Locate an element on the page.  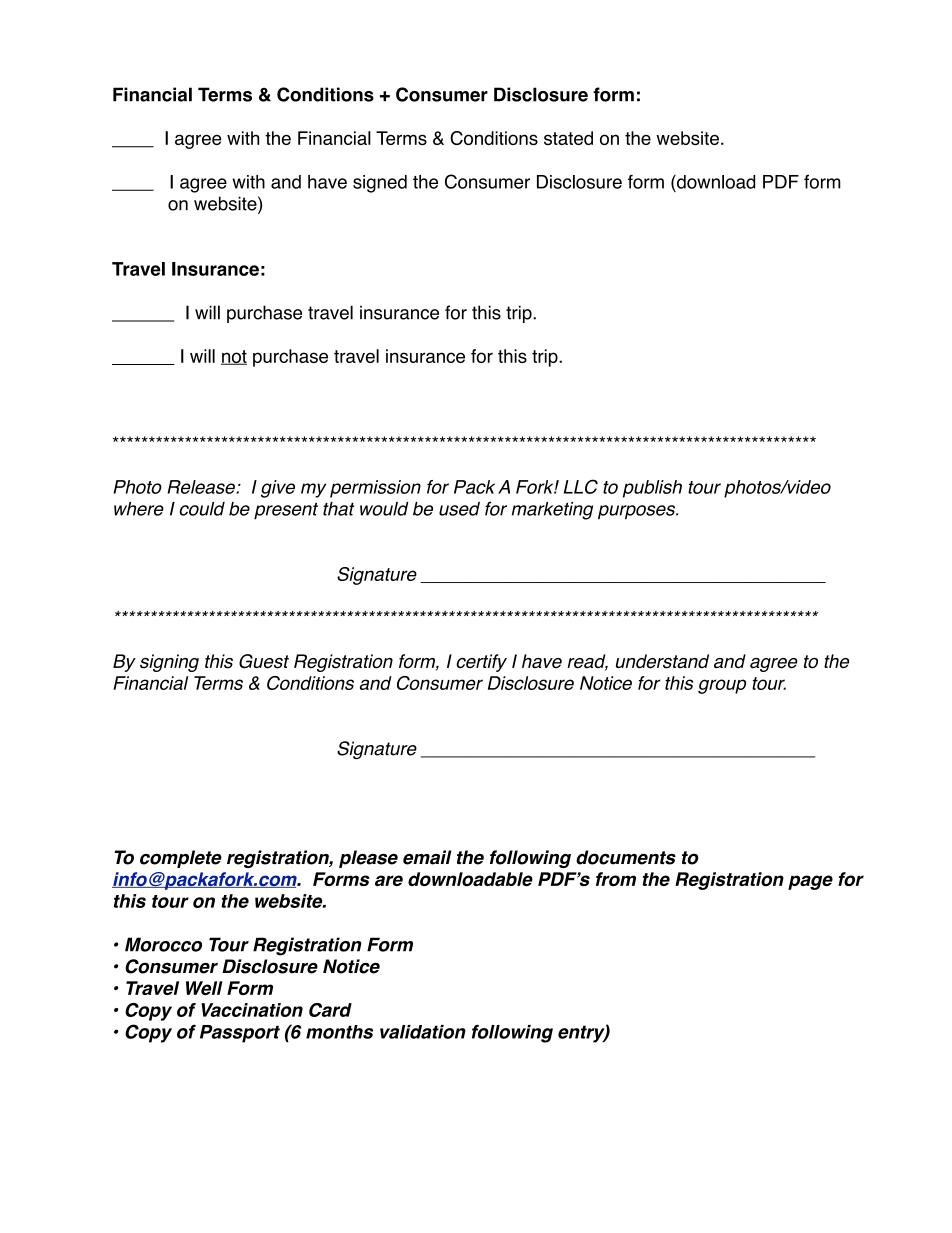
certify is located at coordinates (481, 663).
